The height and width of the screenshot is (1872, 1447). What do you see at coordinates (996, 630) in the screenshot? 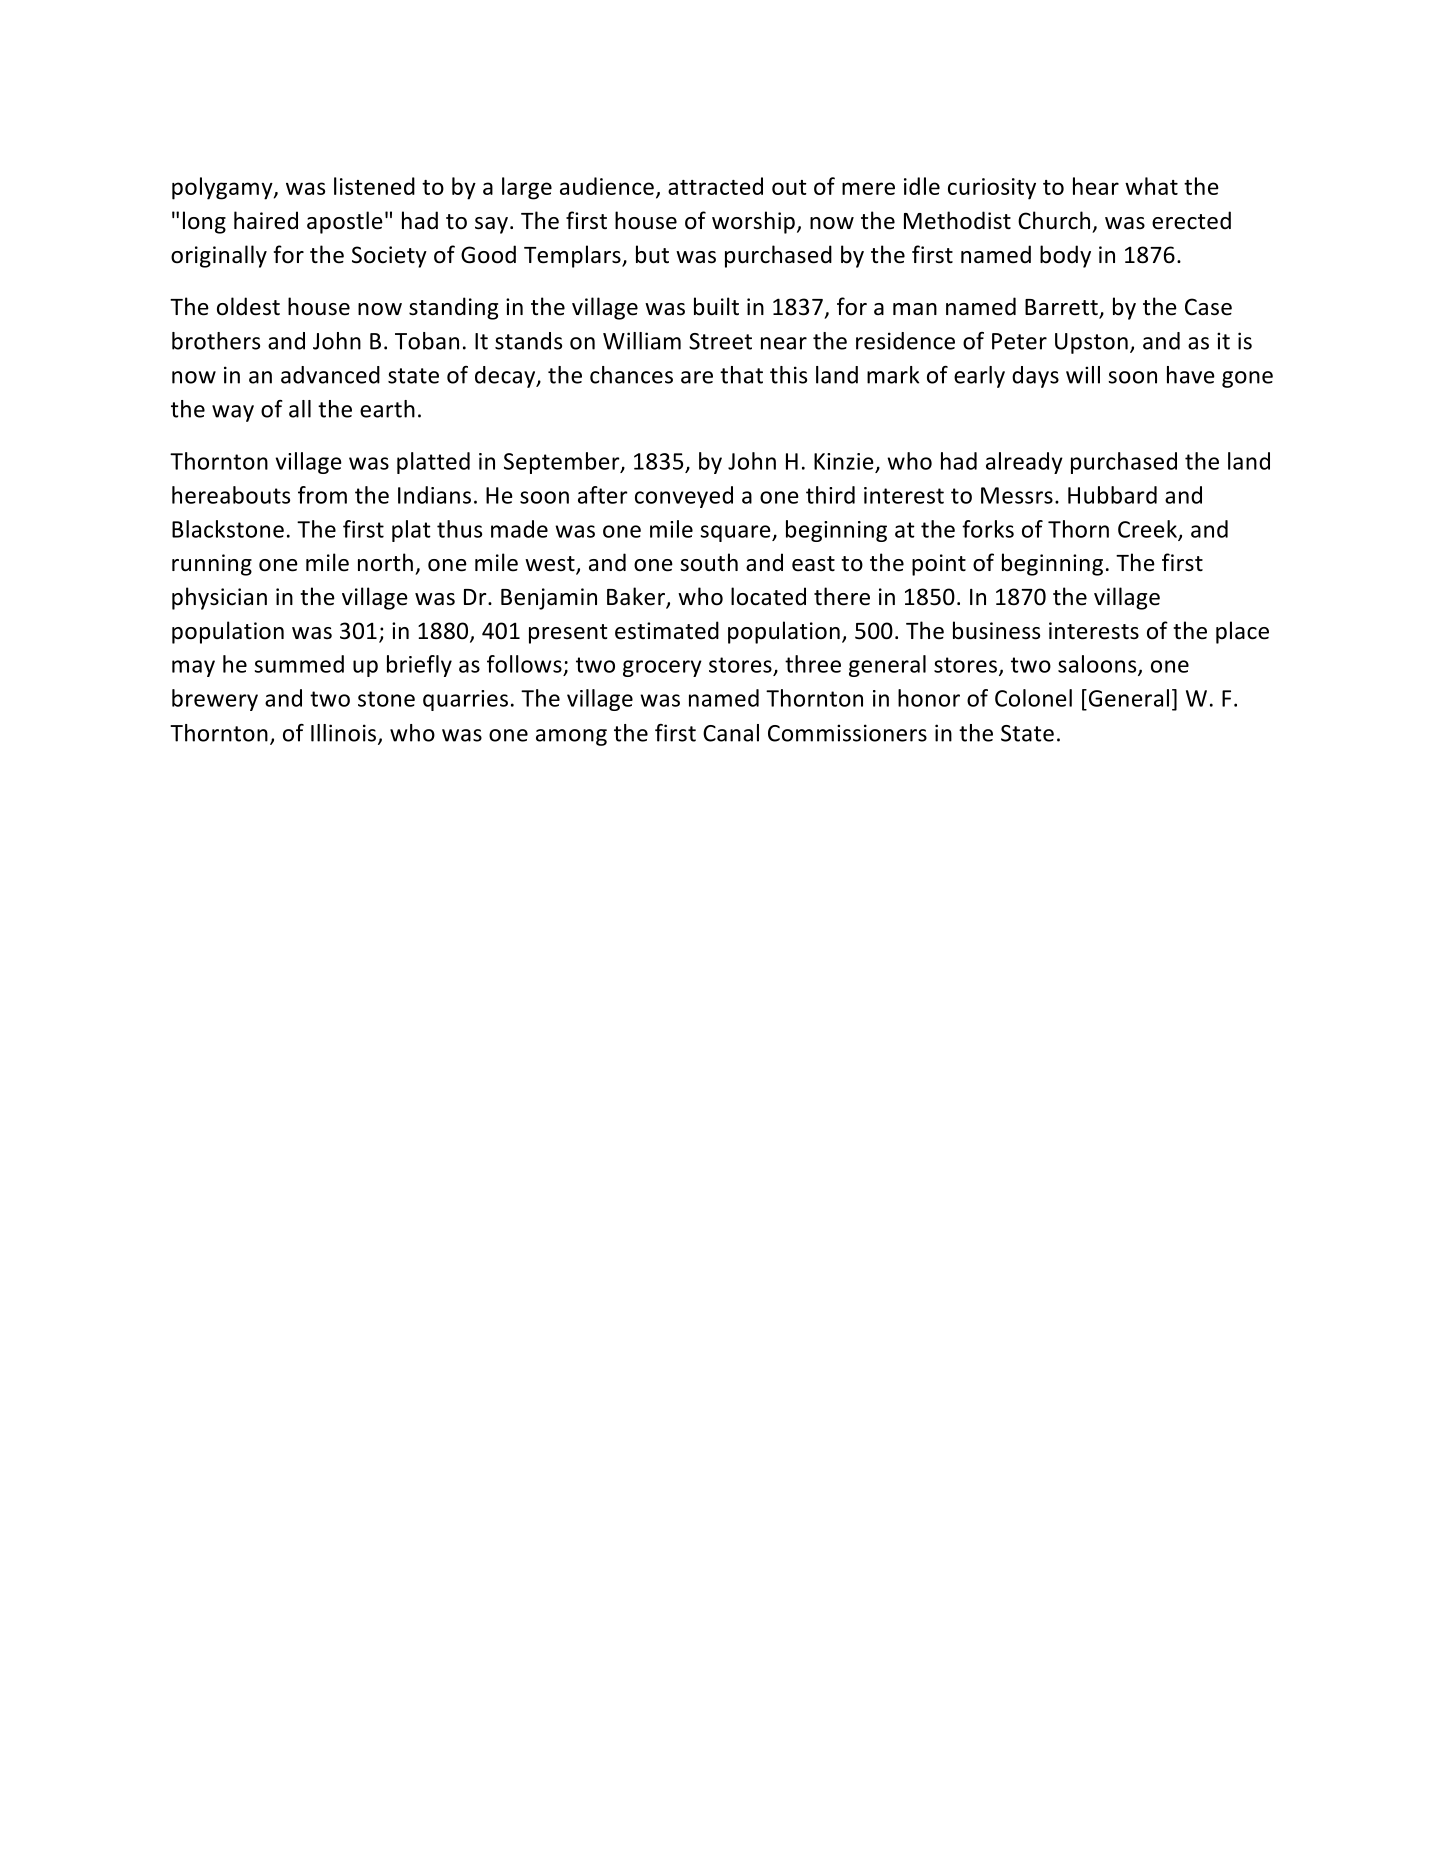
I see `business` at bounding box center [996, 630].
